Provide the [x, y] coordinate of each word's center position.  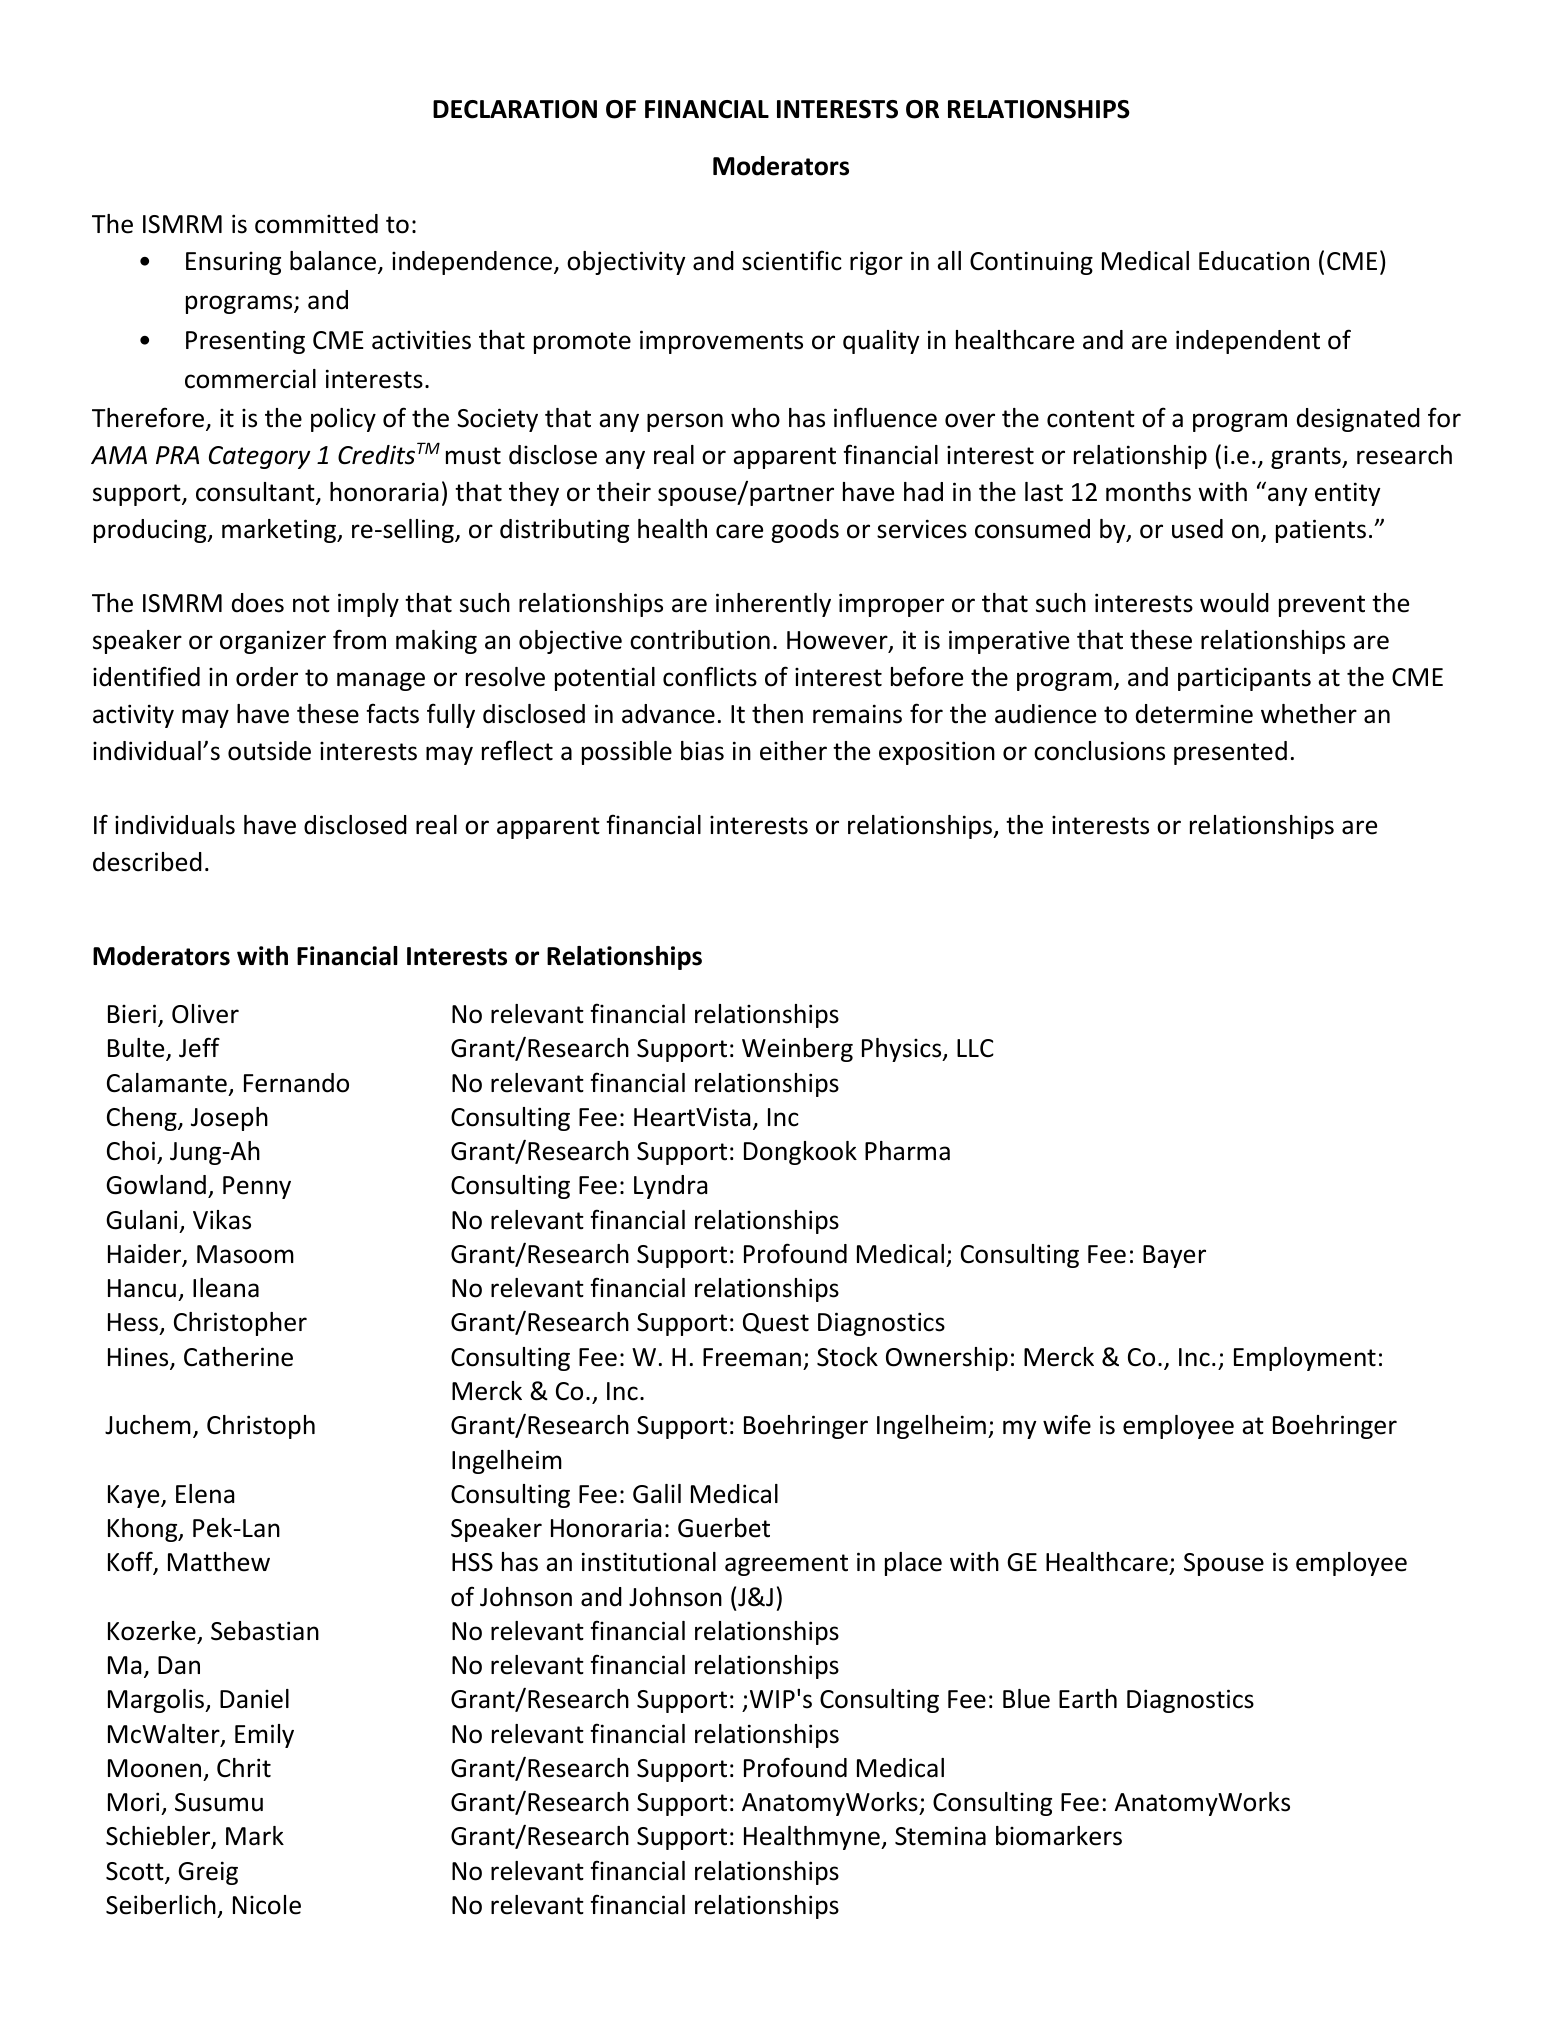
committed [316, 224]
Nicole [267, 1905]
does [258, 603]
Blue [1026, 1699]
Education [1254, 261]
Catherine [238, 1357]
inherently [773, 605]
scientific [792, 260]
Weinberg [797, 1050]
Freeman [752, 1357]
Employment [1305, 1359]
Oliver [205, 1014]
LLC [975, 1048]
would [1234, 603]
